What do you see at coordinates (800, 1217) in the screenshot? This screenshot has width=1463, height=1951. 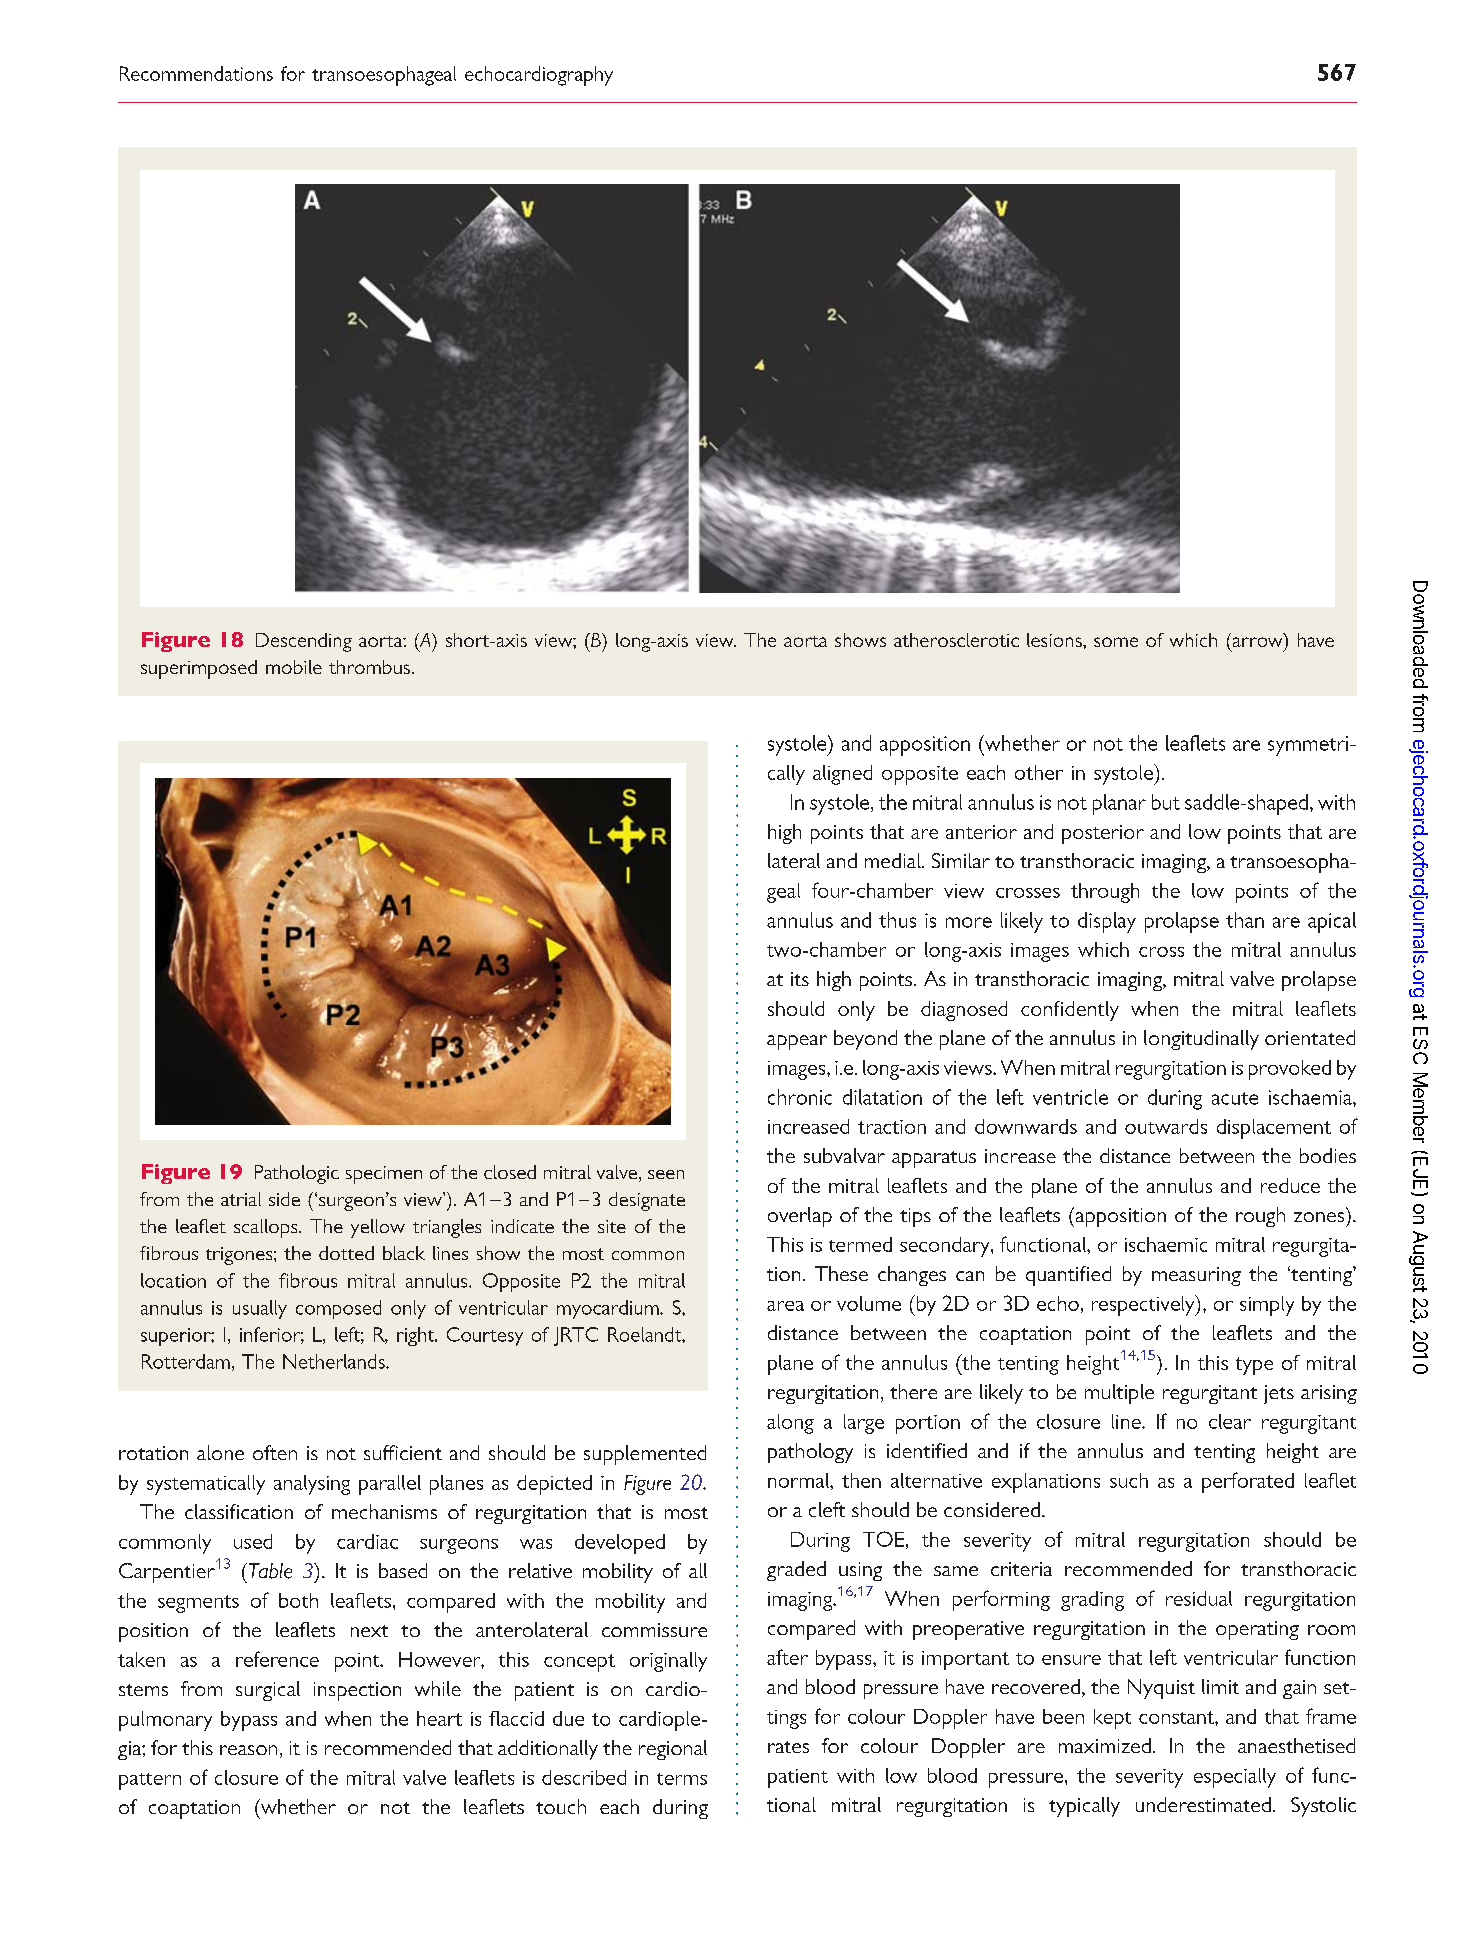 I see `overlap` at bounding box center [800, 1217].
